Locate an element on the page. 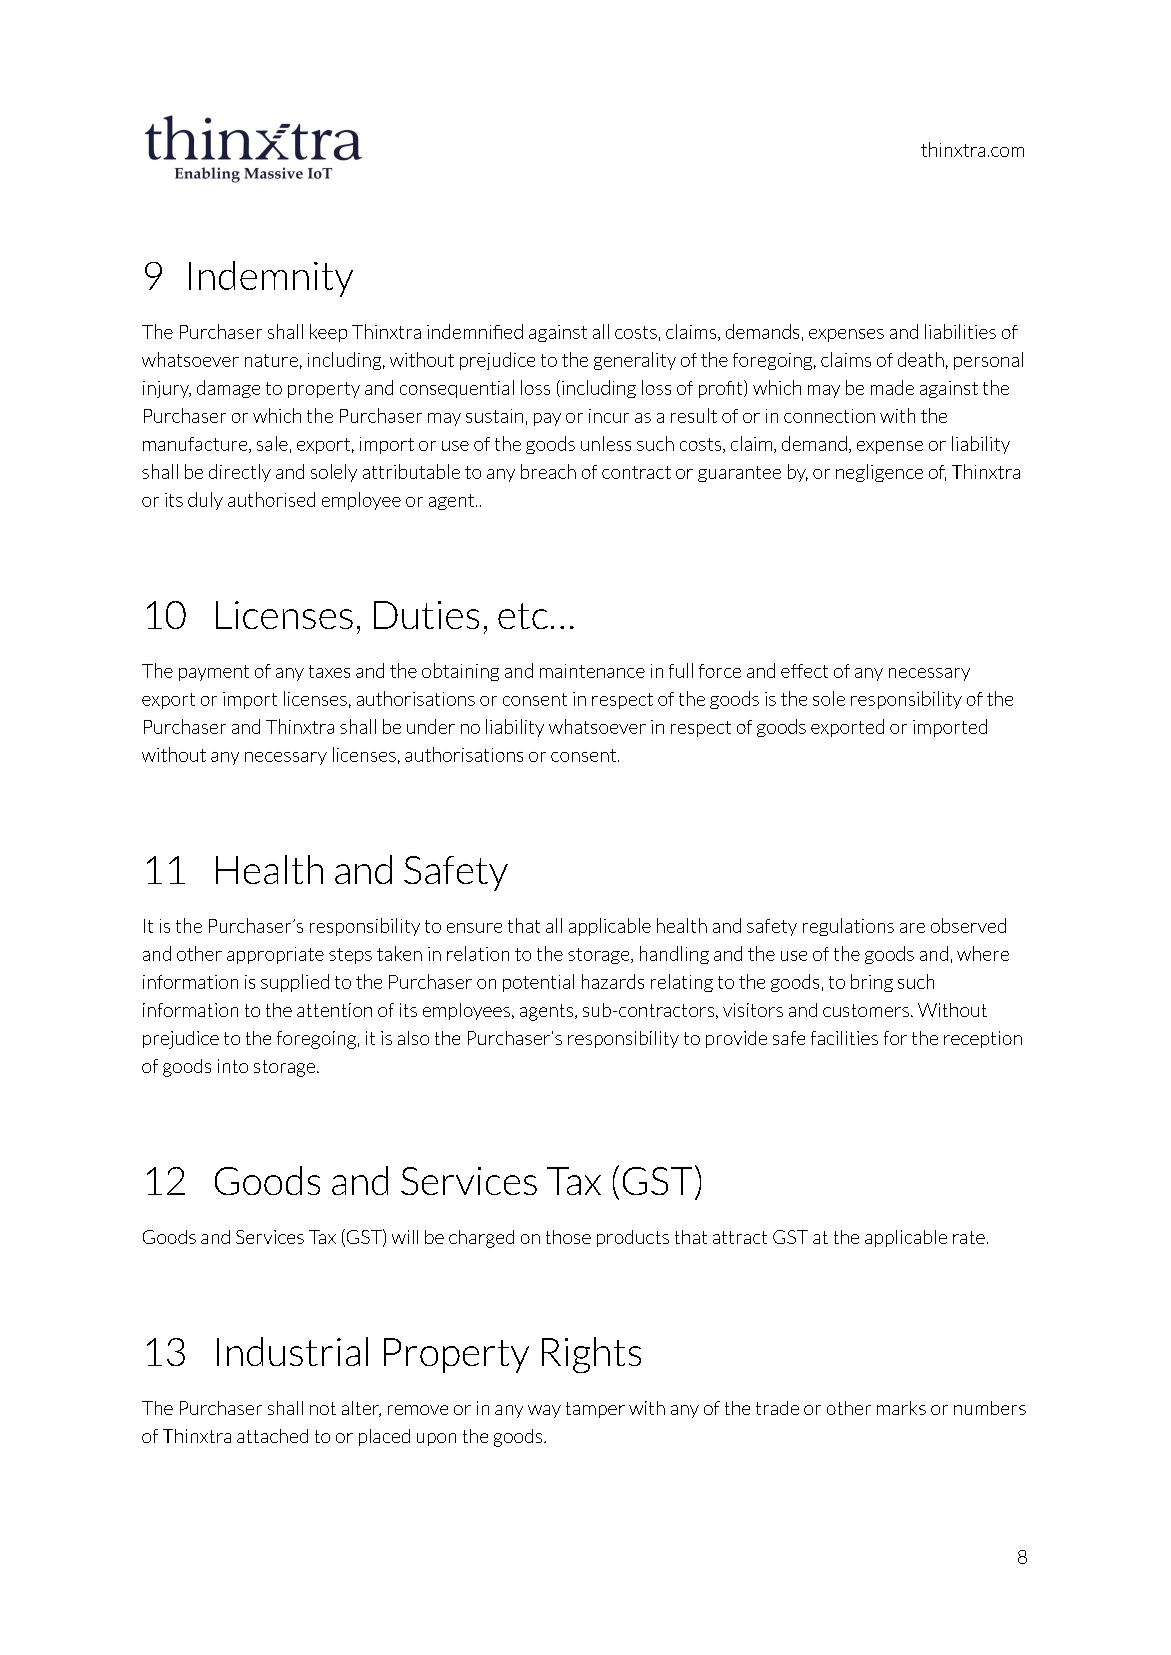  appropriate is located at coordinates (275, 955).
